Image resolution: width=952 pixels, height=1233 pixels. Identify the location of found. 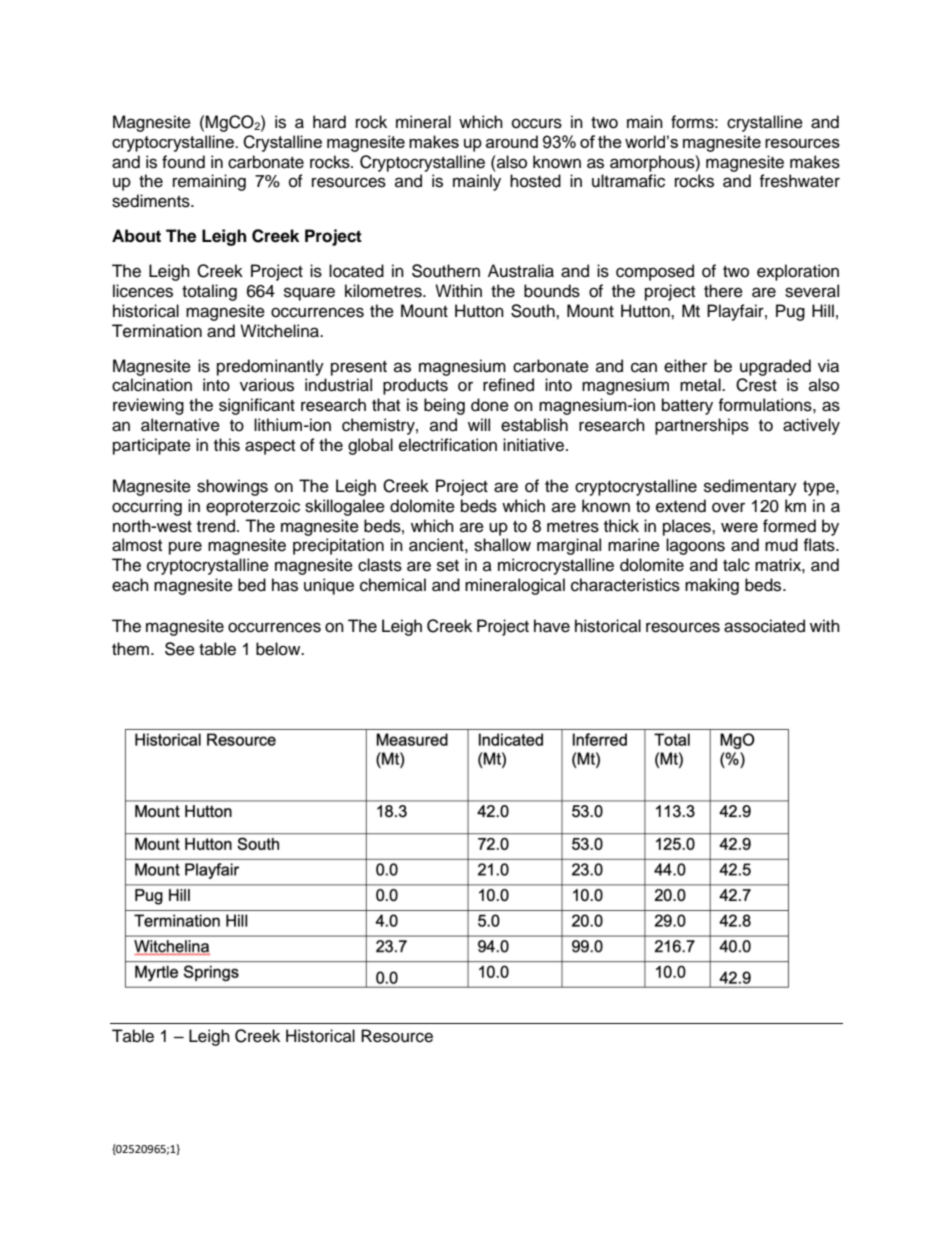
(183, 162).
